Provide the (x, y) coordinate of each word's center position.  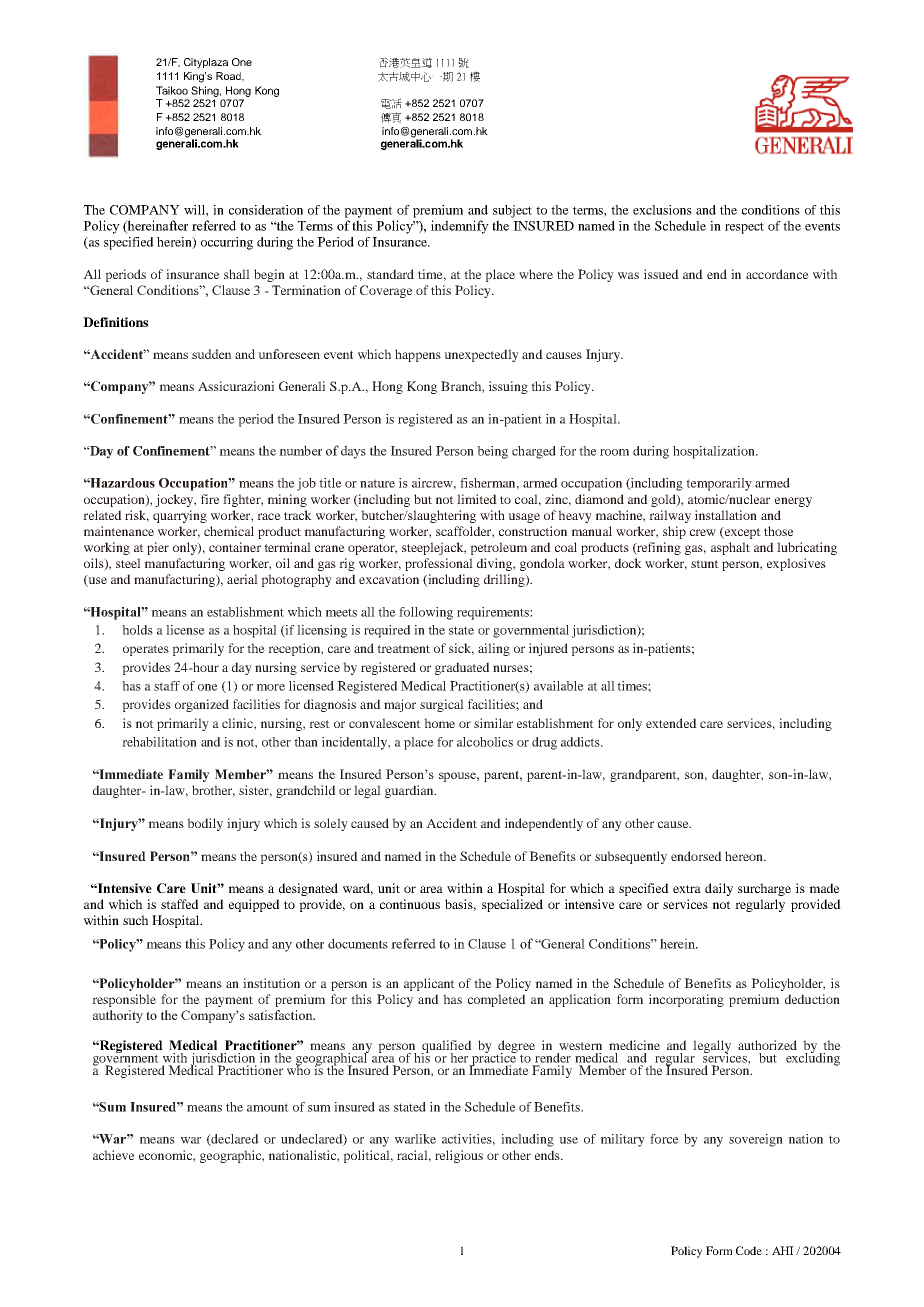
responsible (124, 1000)
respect (744, 228)
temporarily (719, 484)
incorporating (686, 1000)
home (439, 723)
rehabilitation (159, 742)
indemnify (460, 227)
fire (210, 499)
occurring (227, 243)
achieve (114, 1155)
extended (671, 723)
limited (477, 499)
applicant (429, 984)
